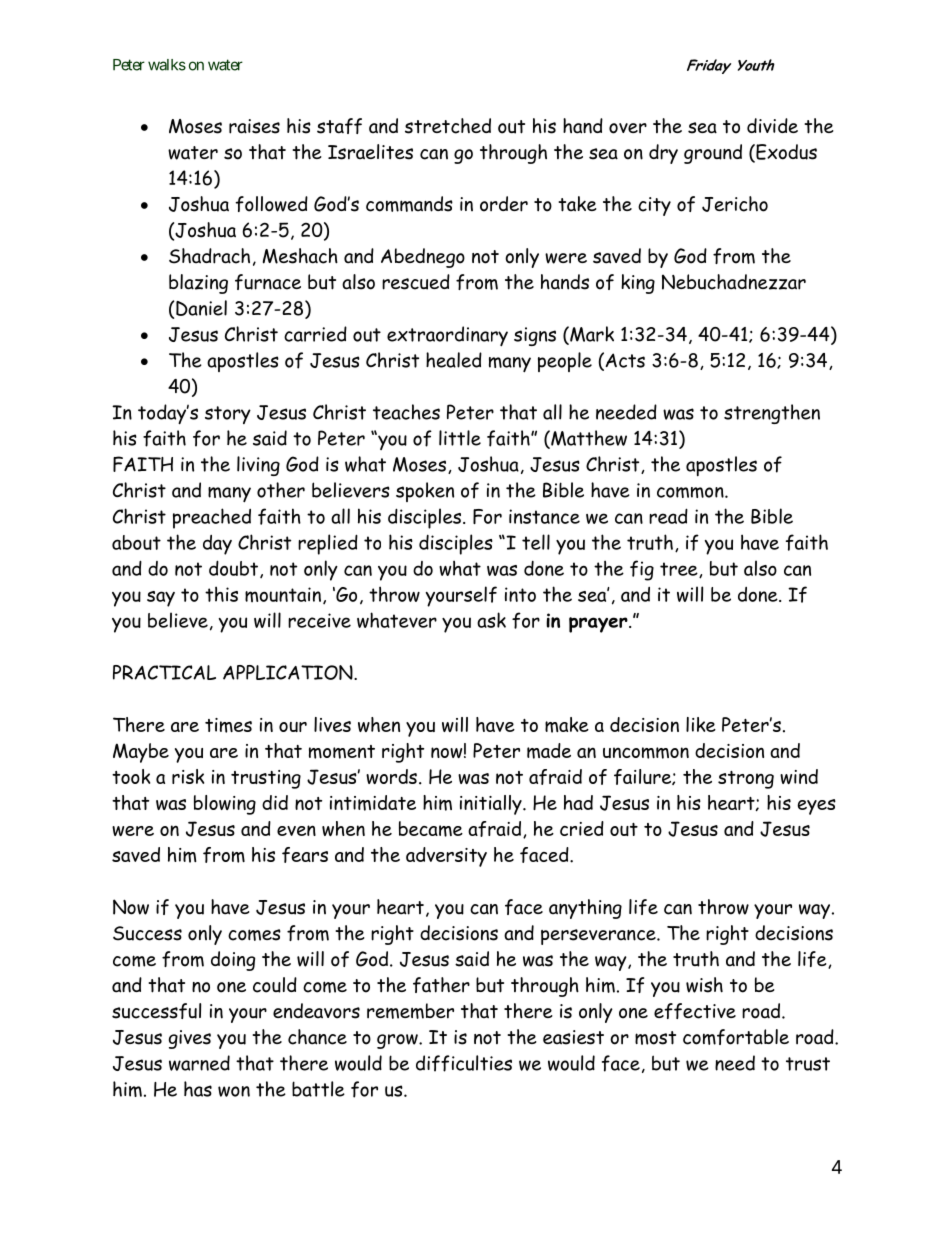  Describe the element at coordinates (680, 570) in the screenshot. I see `tree` at that location.
